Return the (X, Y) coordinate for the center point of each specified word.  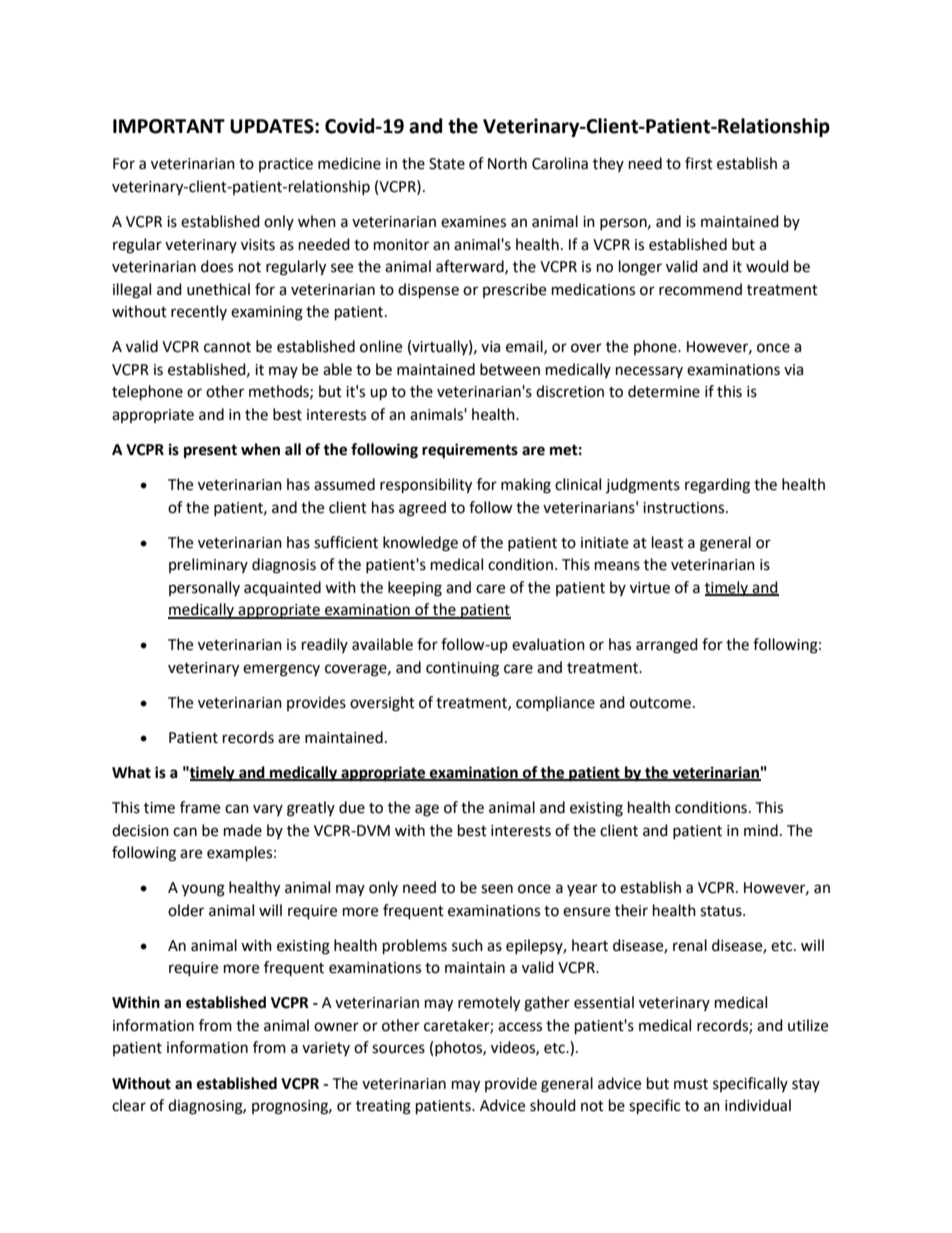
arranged (667, 646)
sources (398, 1049)
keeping (415, 589)
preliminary (208, 565)
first (699, 163)
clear (129, 1105)
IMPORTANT (169, 126)
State (447, 164)
